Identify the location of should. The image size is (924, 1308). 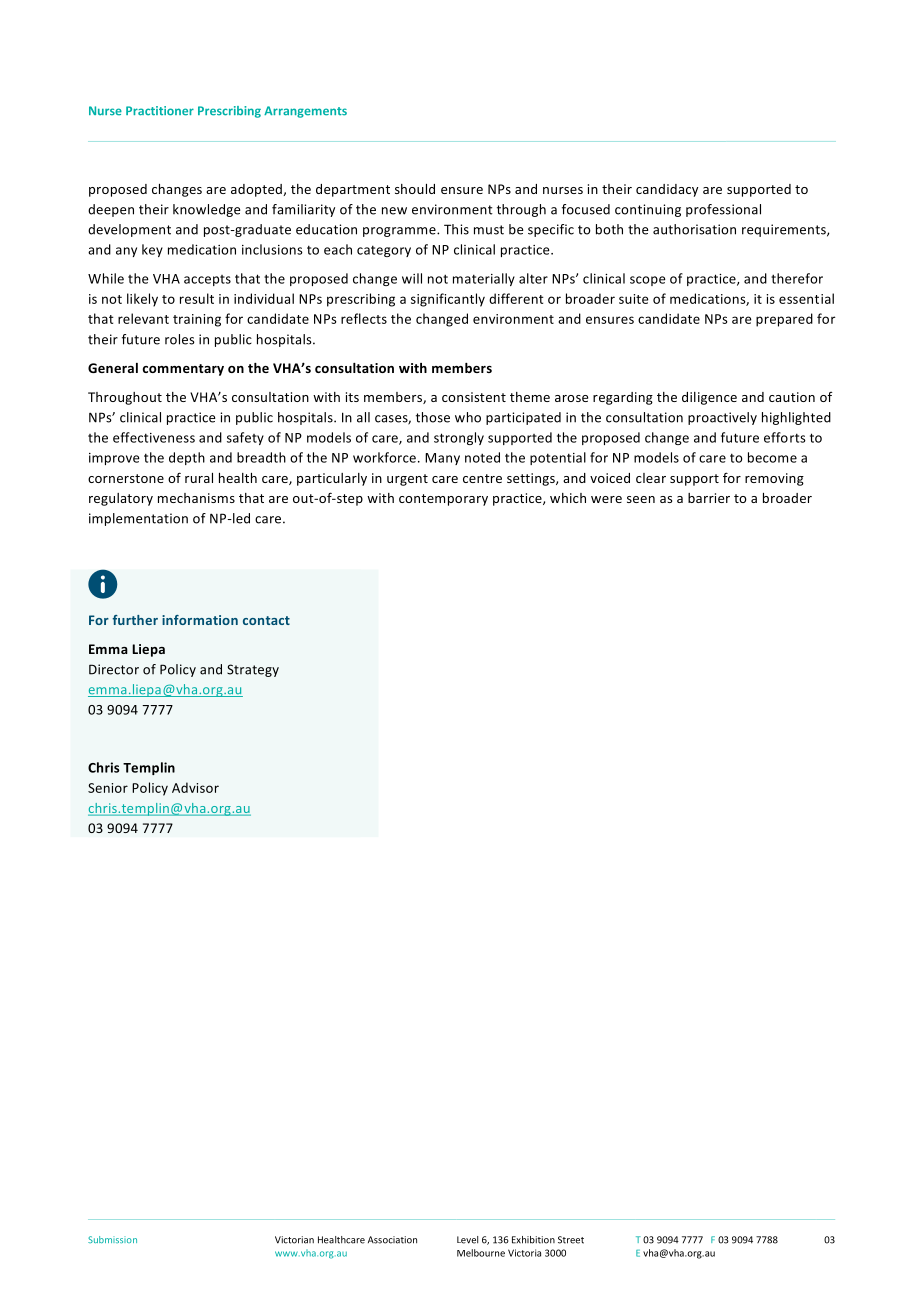
(415, 189).
